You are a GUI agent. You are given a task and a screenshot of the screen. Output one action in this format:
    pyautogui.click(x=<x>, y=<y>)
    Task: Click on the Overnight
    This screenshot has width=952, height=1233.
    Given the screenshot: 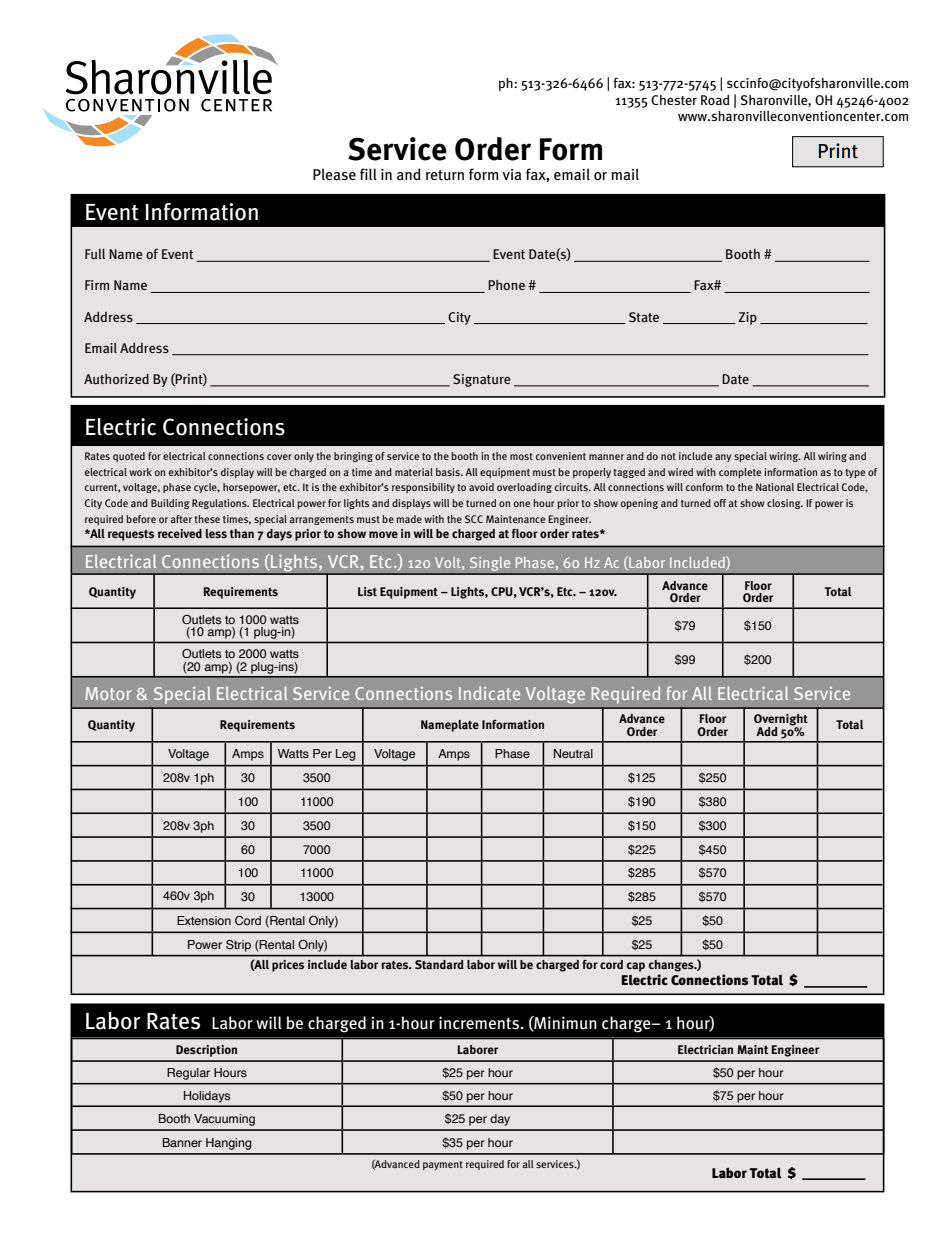 What is the action you would take?
    pyautogui.click(x=781, y=721)
